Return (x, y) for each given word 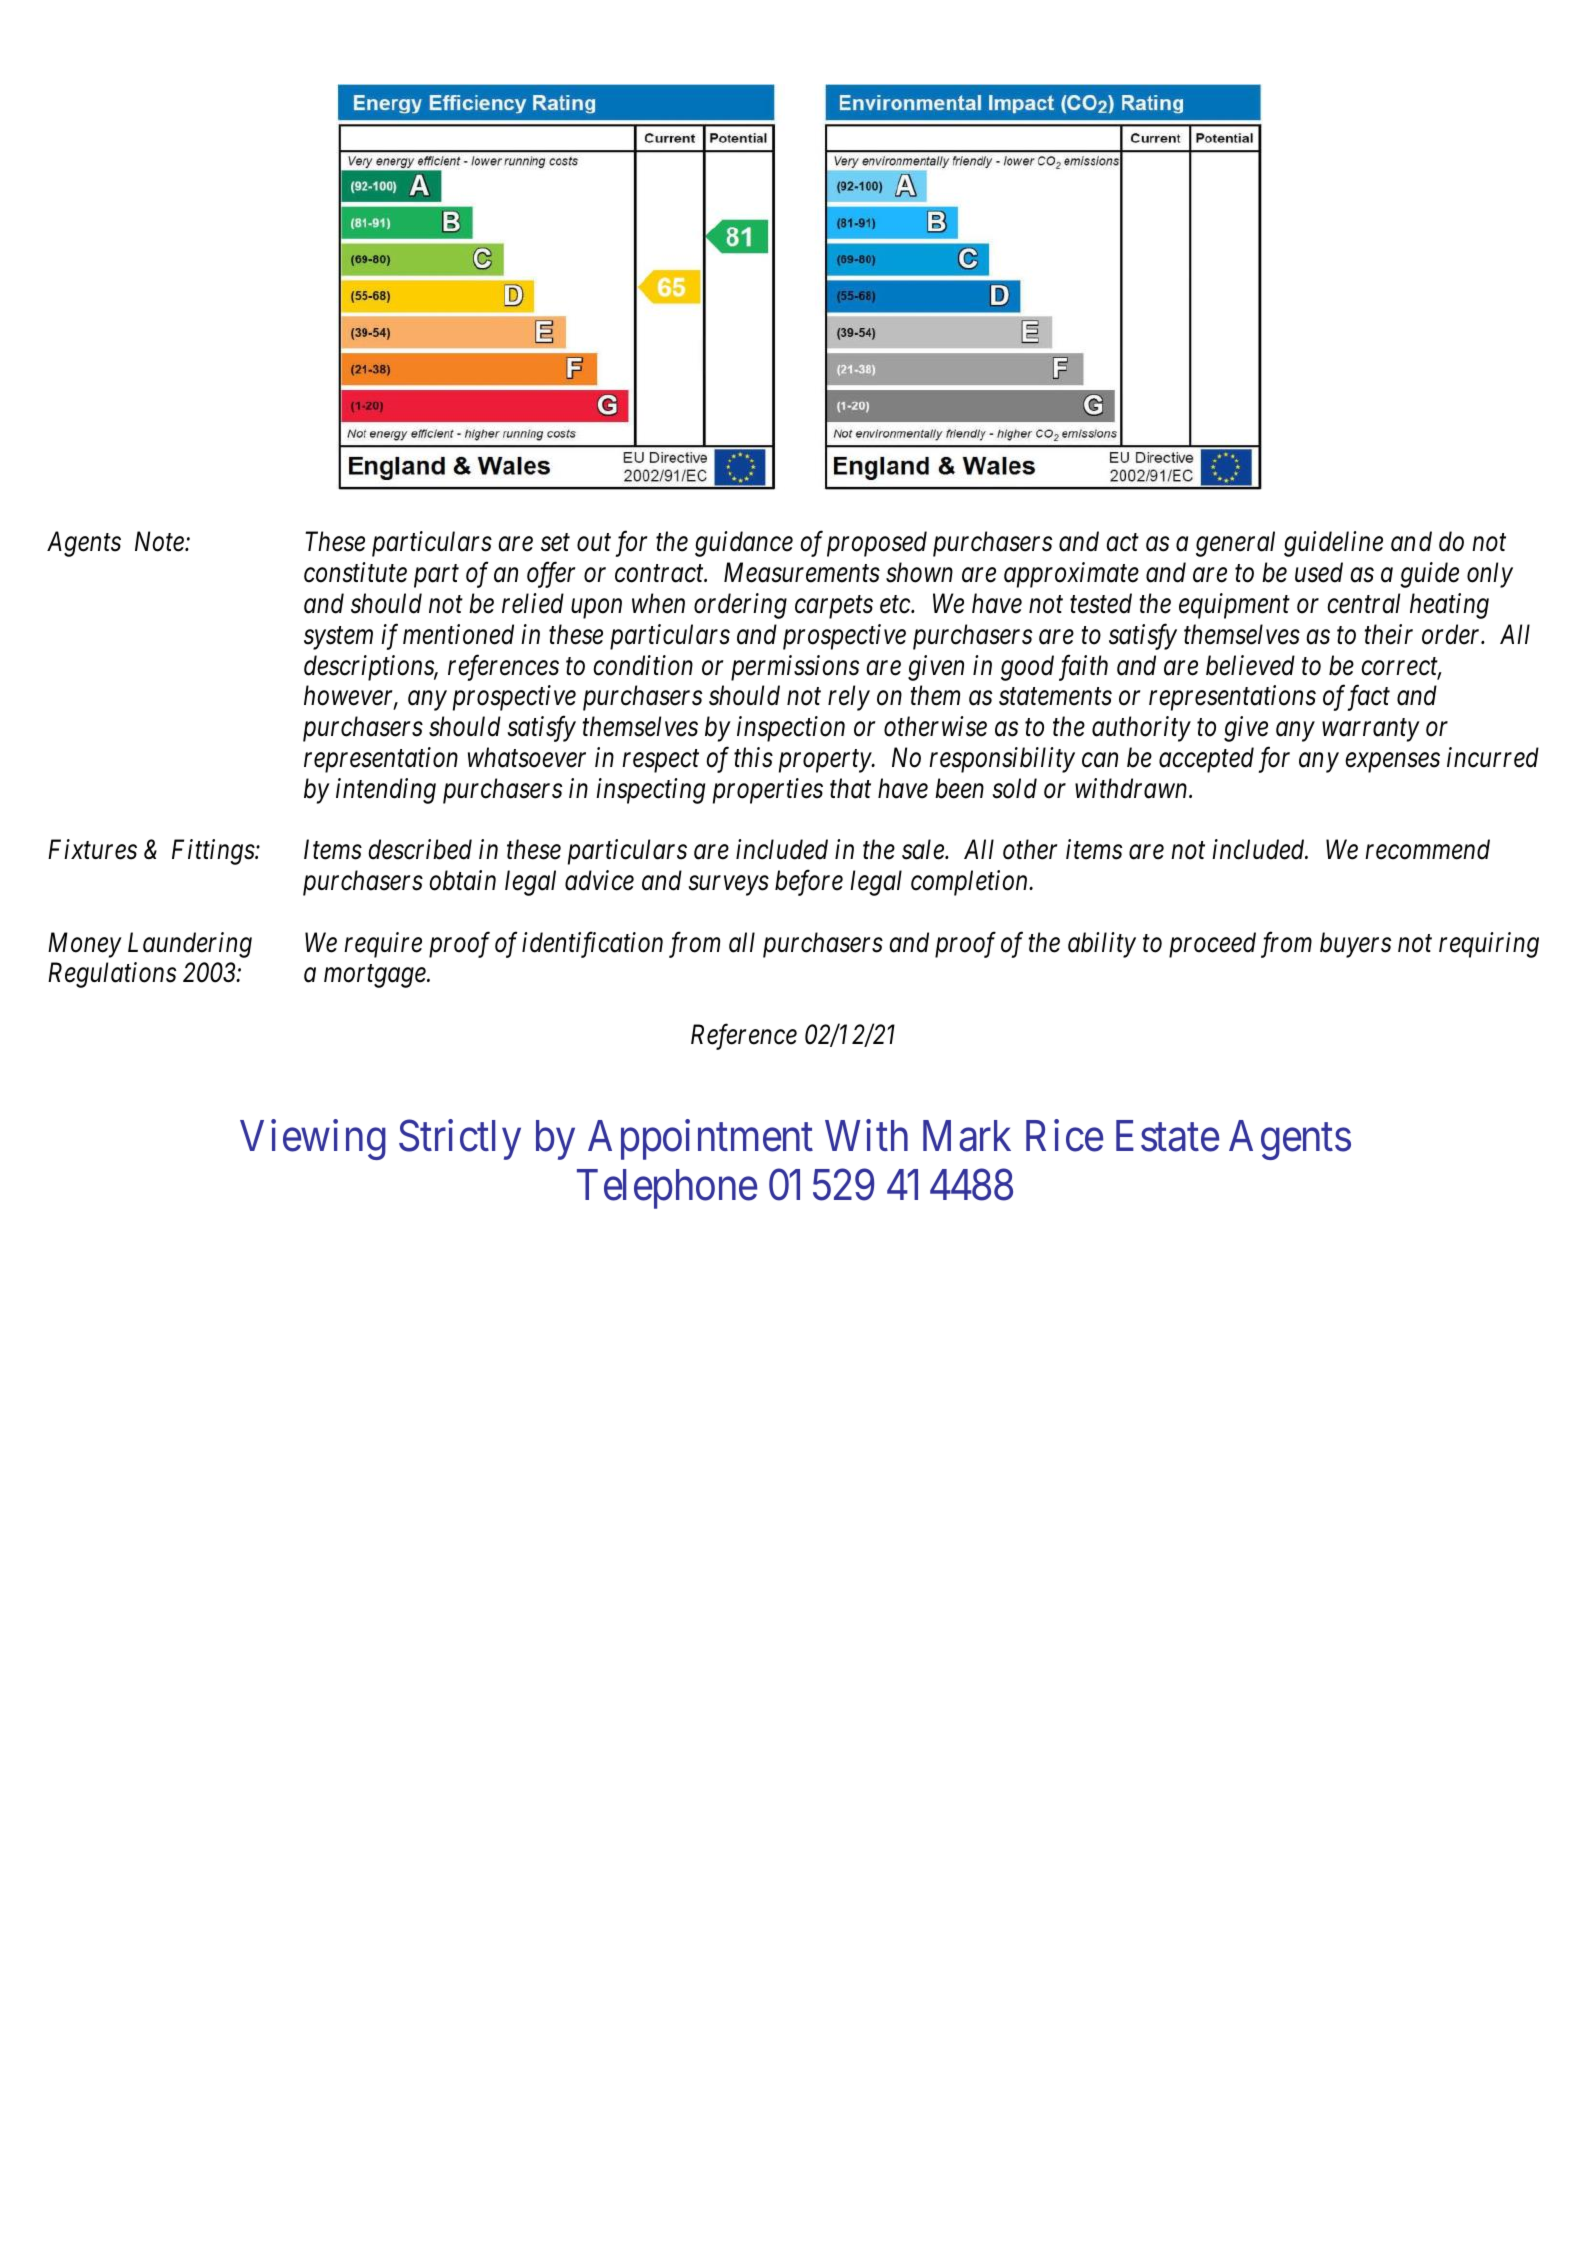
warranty (1371, 730)
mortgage (376, 977)
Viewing (313, 1140)
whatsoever (527, 757)
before (809, 883)
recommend (1427, 849)
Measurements (802, 573)
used (1319, 572)
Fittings (214, 852)
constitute (355, 573)
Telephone (667, 1189)
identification (592, 944)
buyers (1355, 945)
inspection (791, 729)
